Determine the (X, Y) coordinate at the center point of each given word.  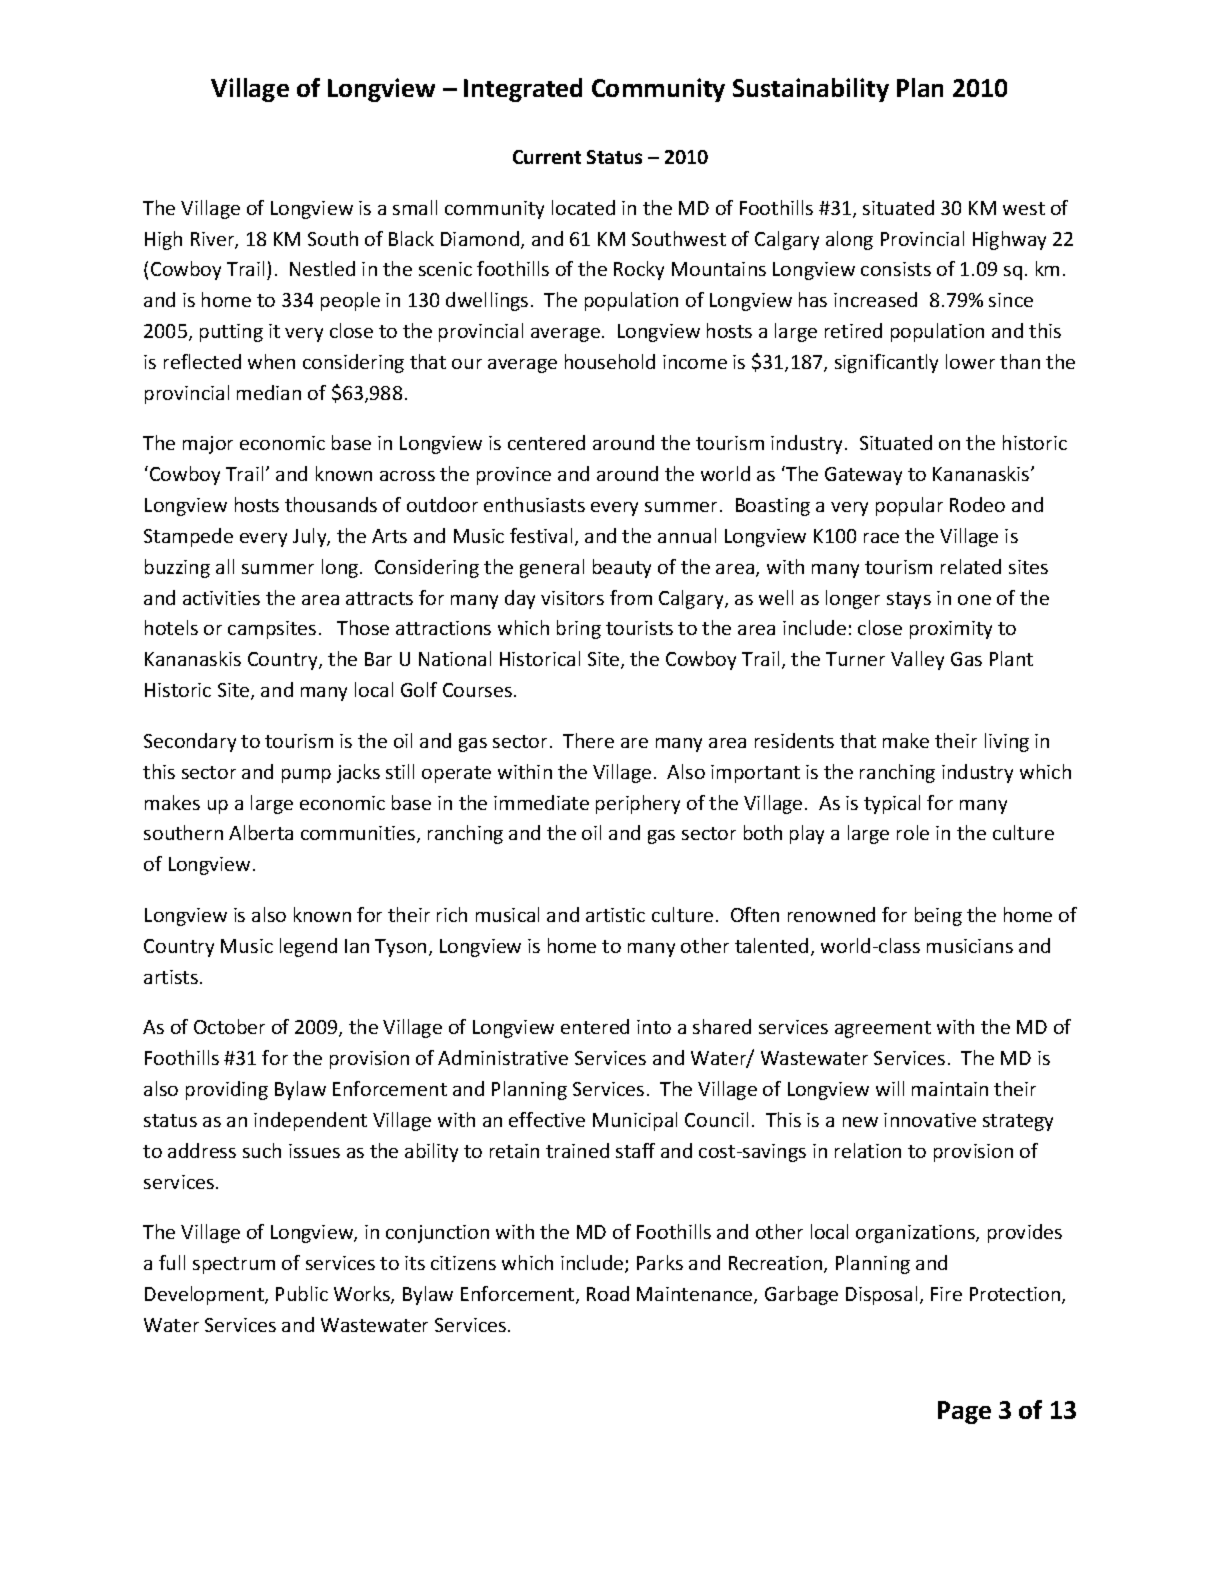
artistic (615, 915)
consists (896, 269)
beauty (622, 568)
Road (608, 1293)
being (938, 916)
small (415, 207)
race (881, 538)
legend (308, 947)
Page (964, 1412)
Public (302, 1293)
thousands (331, 504)
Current (547, 157)
